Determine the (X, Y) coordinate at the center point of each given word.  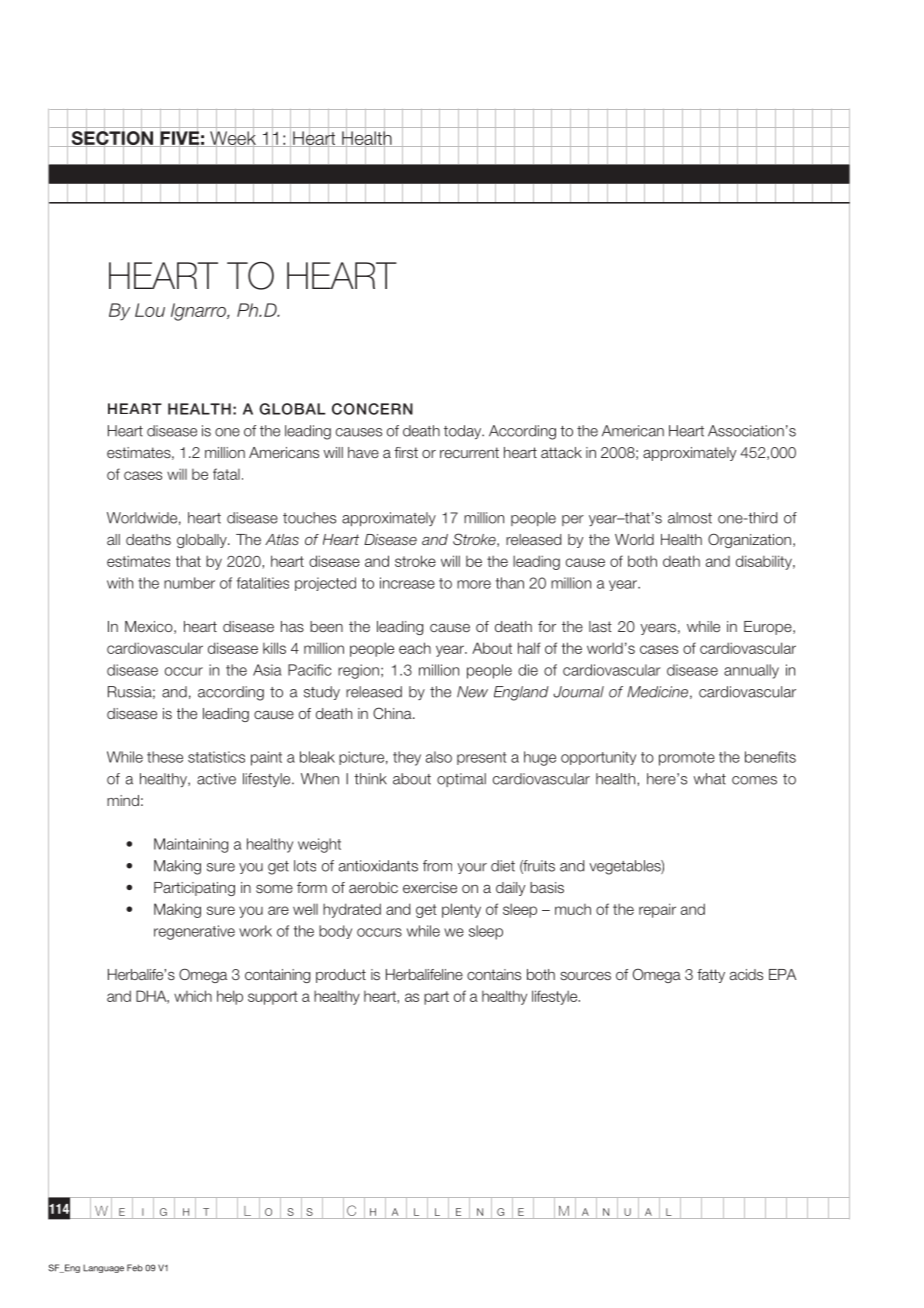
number (189, 583)
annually (751, 671)
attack (561, 452)
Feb (135, 1268)
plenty (461, 910)
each (415, 648)
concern (372, 409)
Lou (150, 310)
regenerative (194, 932)
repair (657, 910)
